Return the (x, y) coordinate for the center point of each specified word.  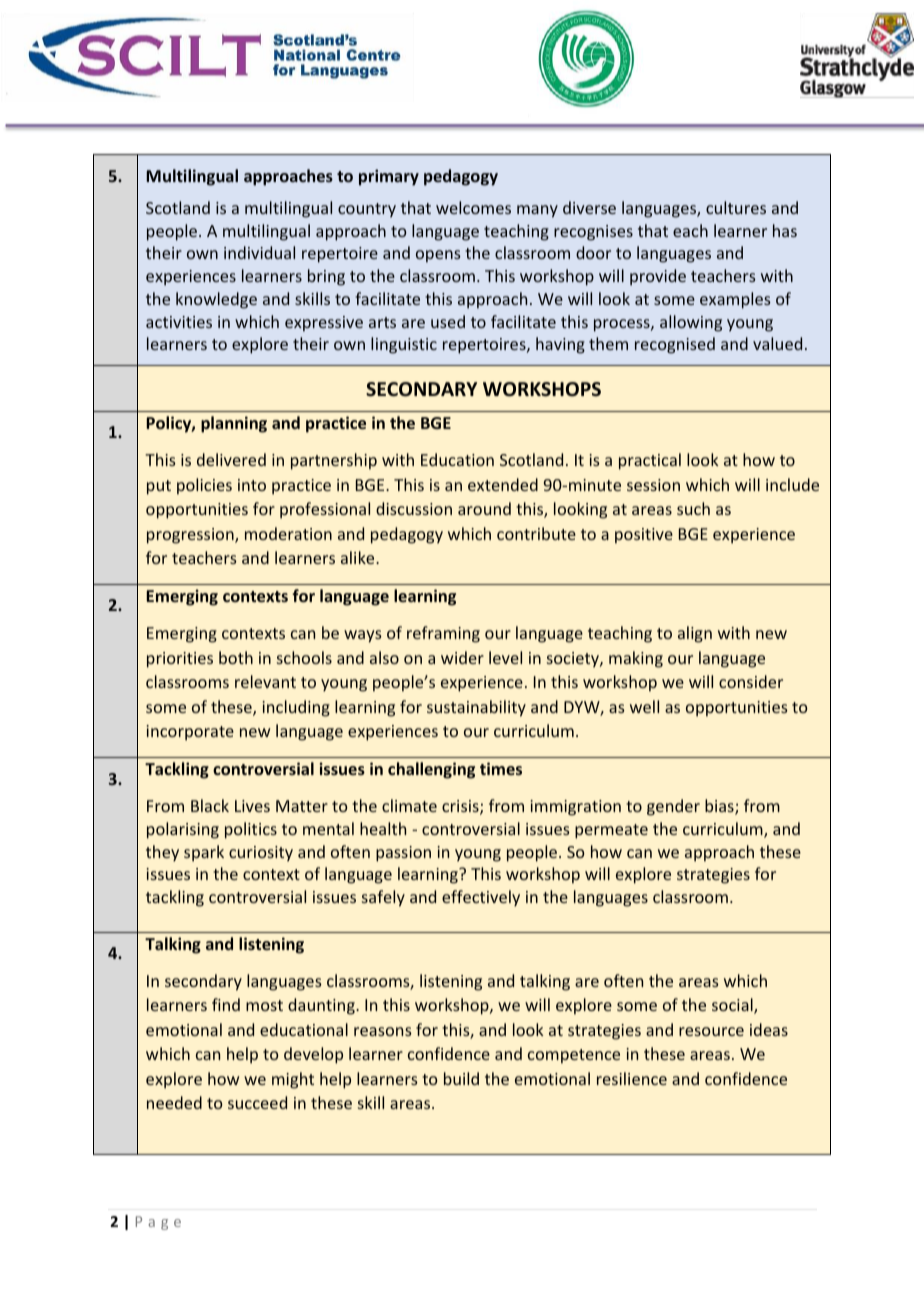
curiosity (261, 854)
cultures (736, 207)
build (461, 1078)
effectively (481, 898)
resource (711, 1031)
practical (650, 461)
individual (259, 252)
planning (234, 424)
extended (503, 484)
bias (720, 807)
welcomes (473, 207)
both (236, 657)
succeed (257, 1102)
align (695, 634)
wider (462, 657)
